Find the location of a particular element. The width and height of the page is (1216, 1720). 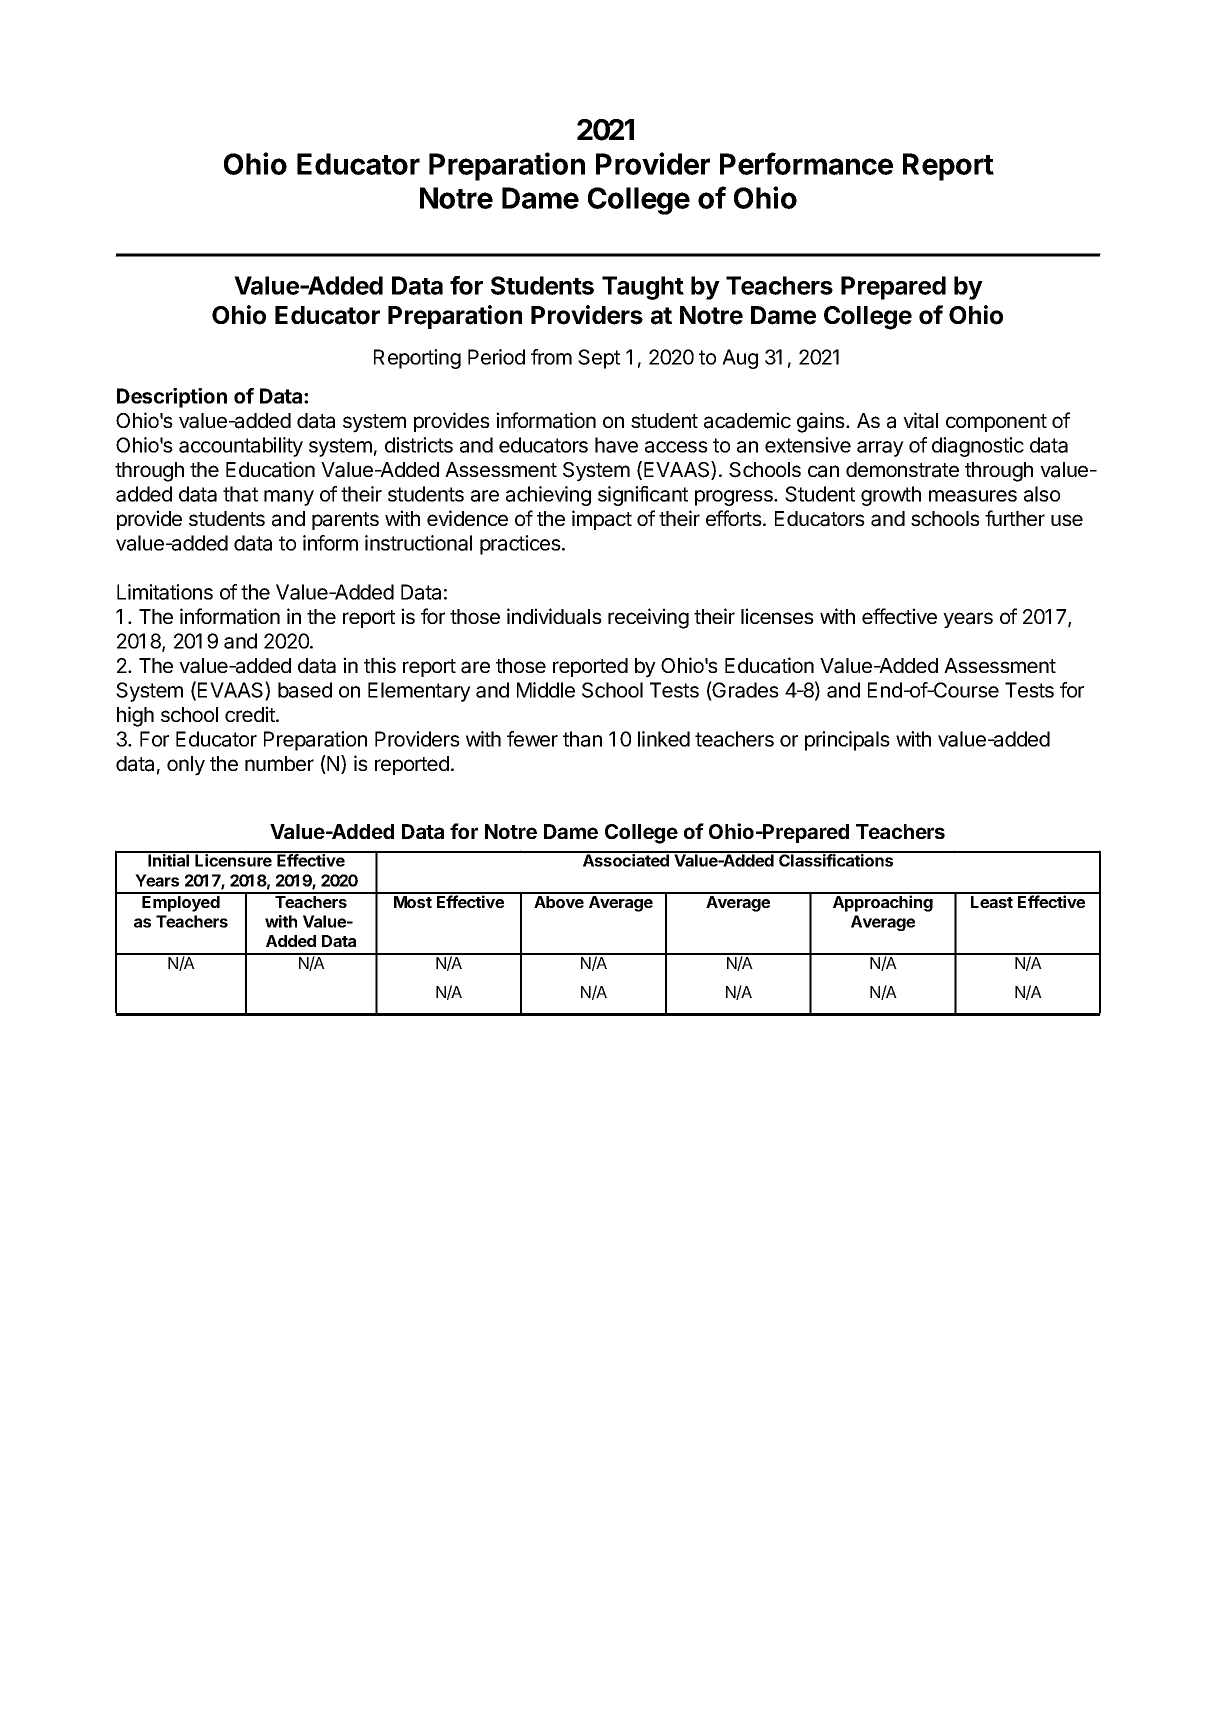

from is located at coordinates (551, 357).
